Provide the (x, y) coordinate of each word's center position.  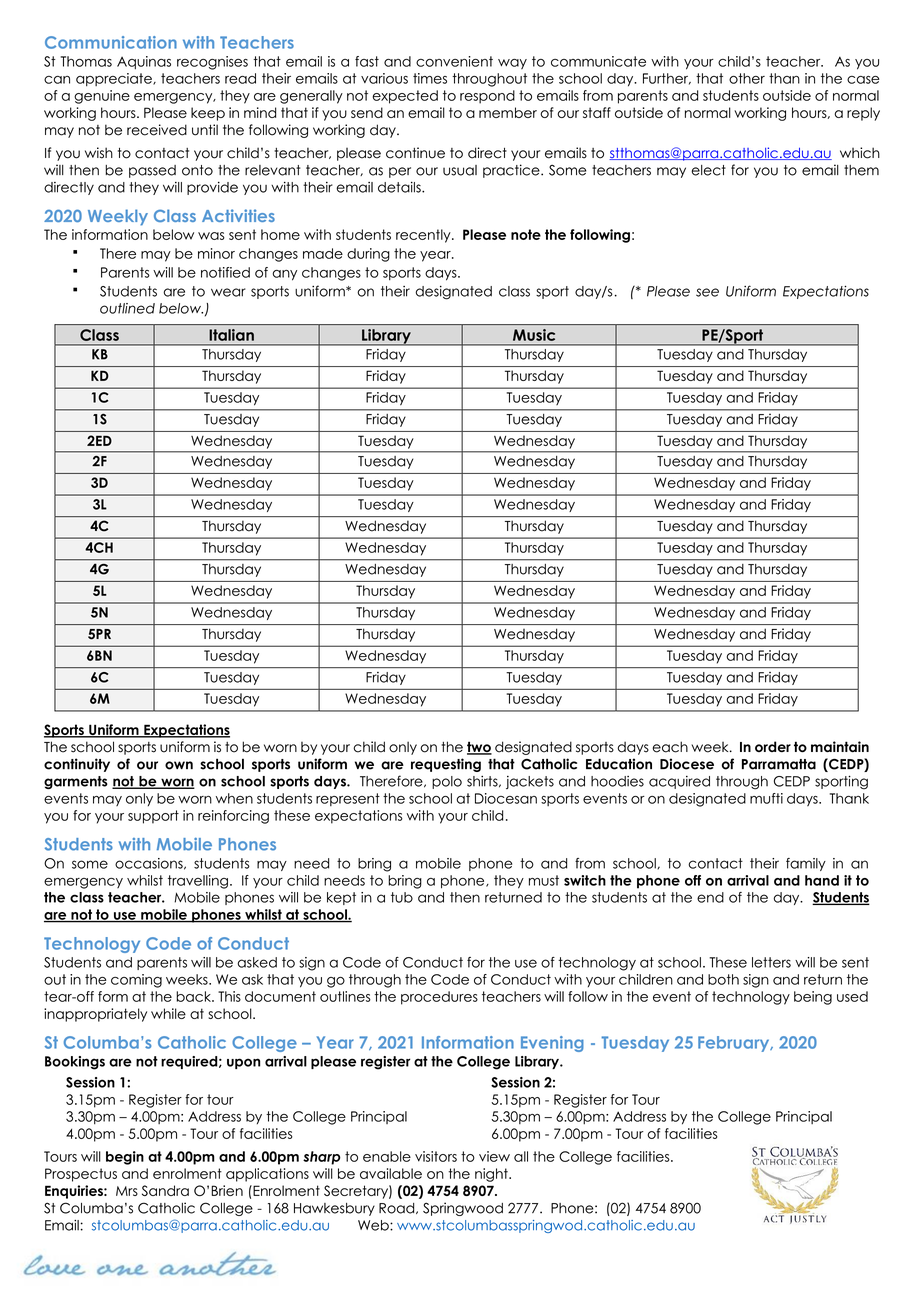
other (747, 78)
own (179, 765)
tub (402, 897)
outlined (127, 308)
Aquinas (144, 63)
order (773, 746)
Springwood (463, 1209)
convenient (454, 61)
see (707, 292)
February (735, 1044)
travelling (198, 882)
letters (771, 962)
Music (534, 335)
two (479, 748)
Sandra (165, 1190)
